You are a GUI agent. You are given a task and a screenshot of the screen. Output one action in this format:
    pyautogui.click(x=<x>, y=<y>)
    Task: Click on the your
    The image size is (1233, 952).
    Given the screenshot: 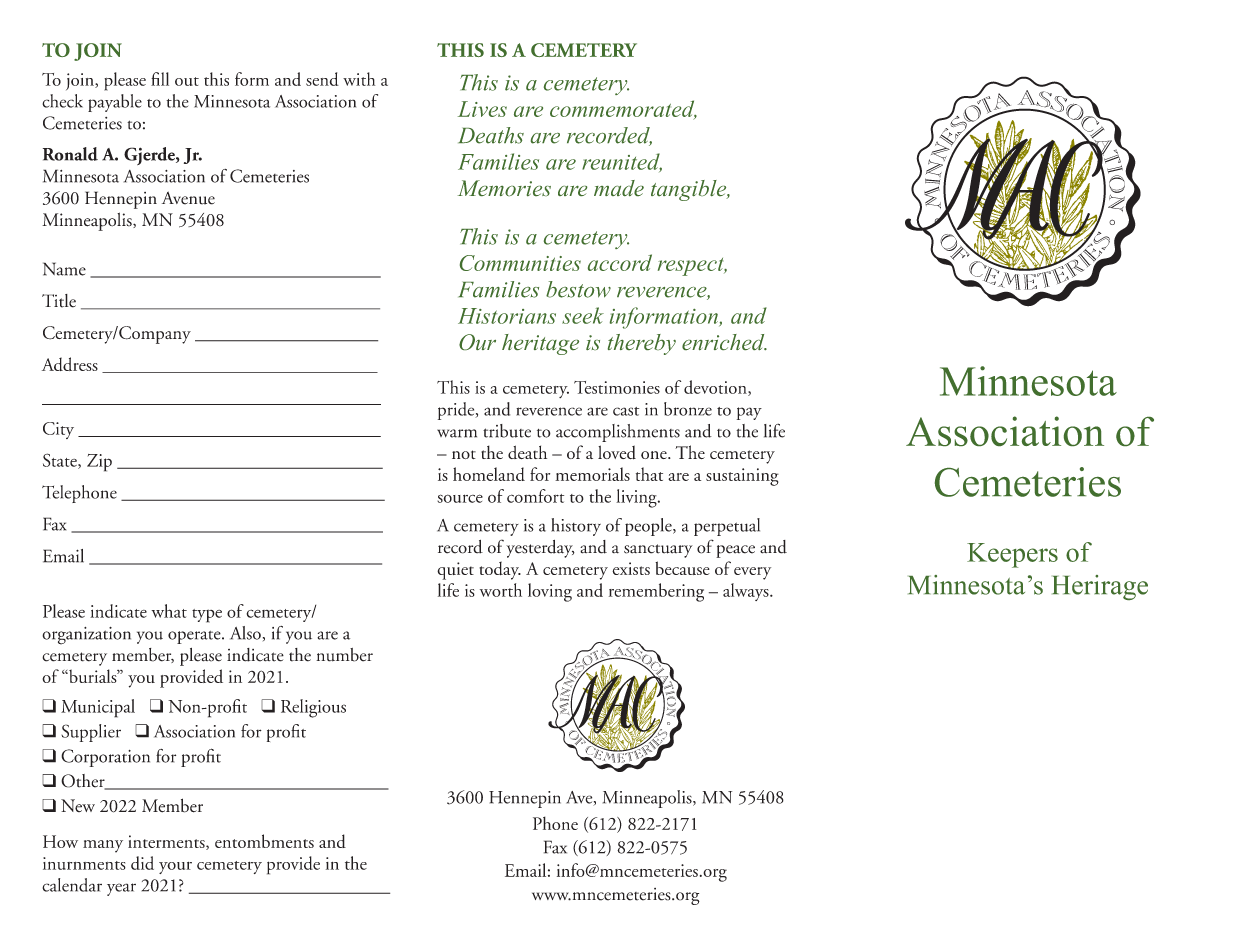 What is the action you would take?
    pyautogui.click(x=175, y=868)
